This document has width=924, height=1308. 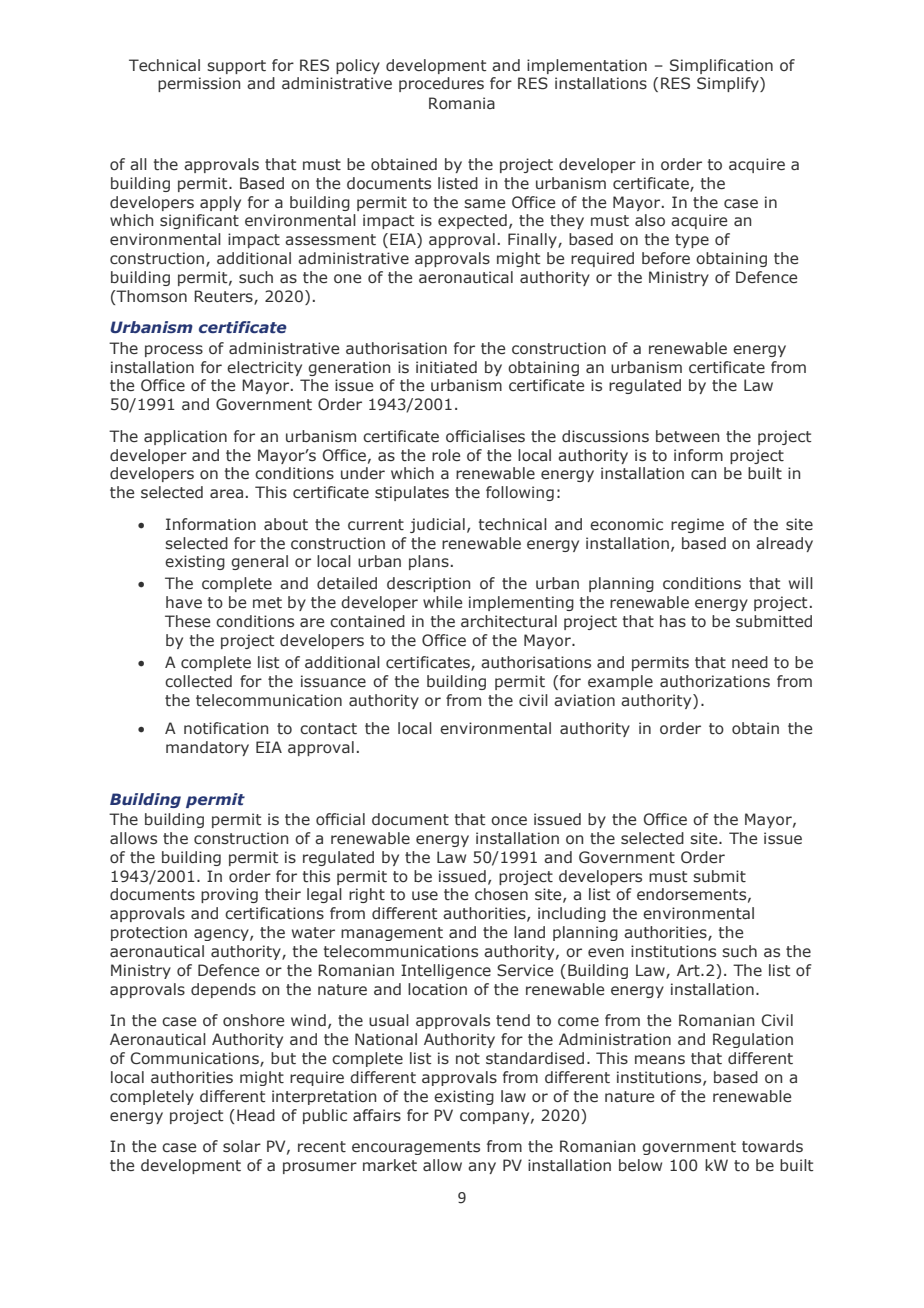 I want to click on solar, so click(x=242, y=1146).
